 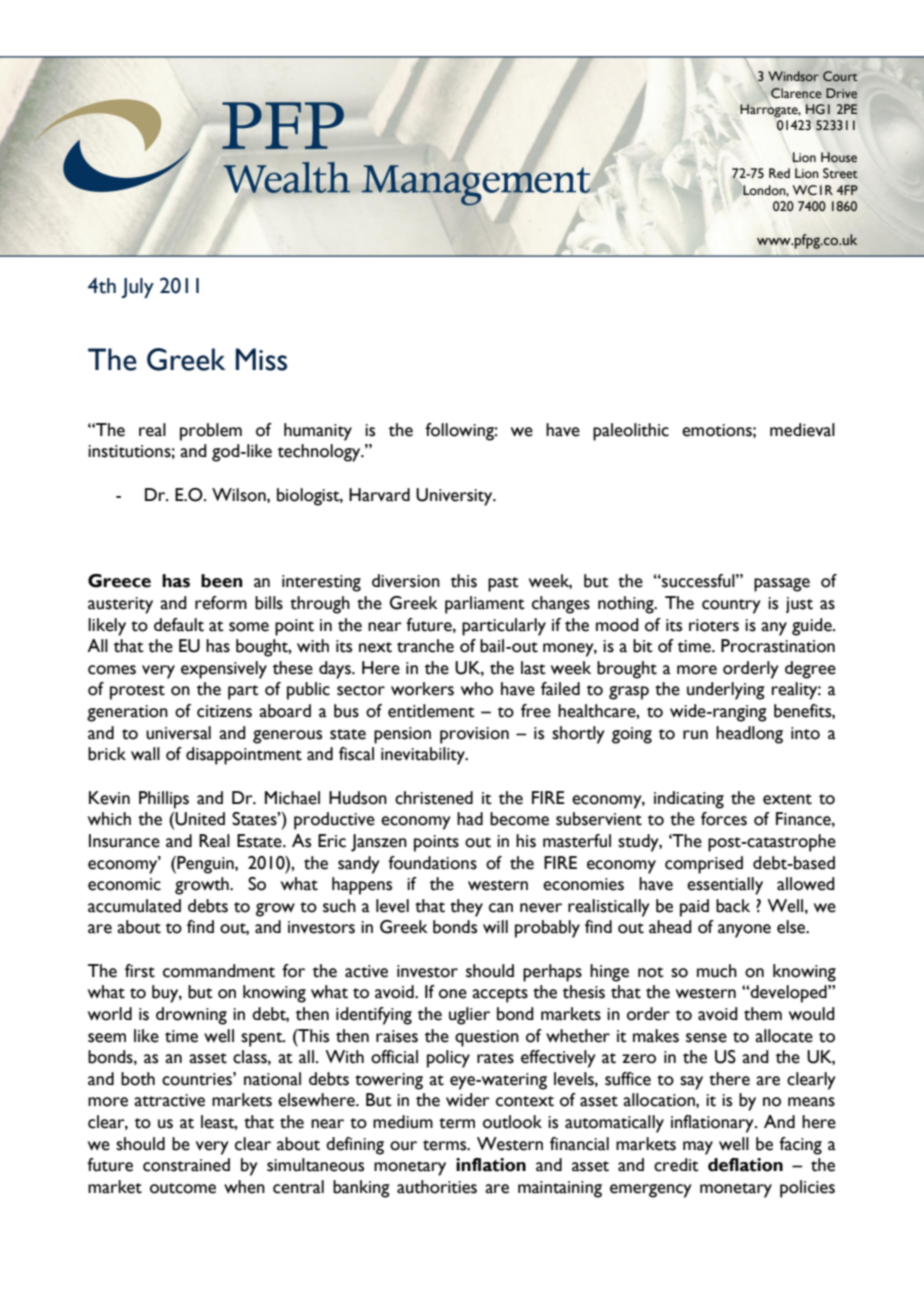 I want to click on had, so click(x=470, y=819).
